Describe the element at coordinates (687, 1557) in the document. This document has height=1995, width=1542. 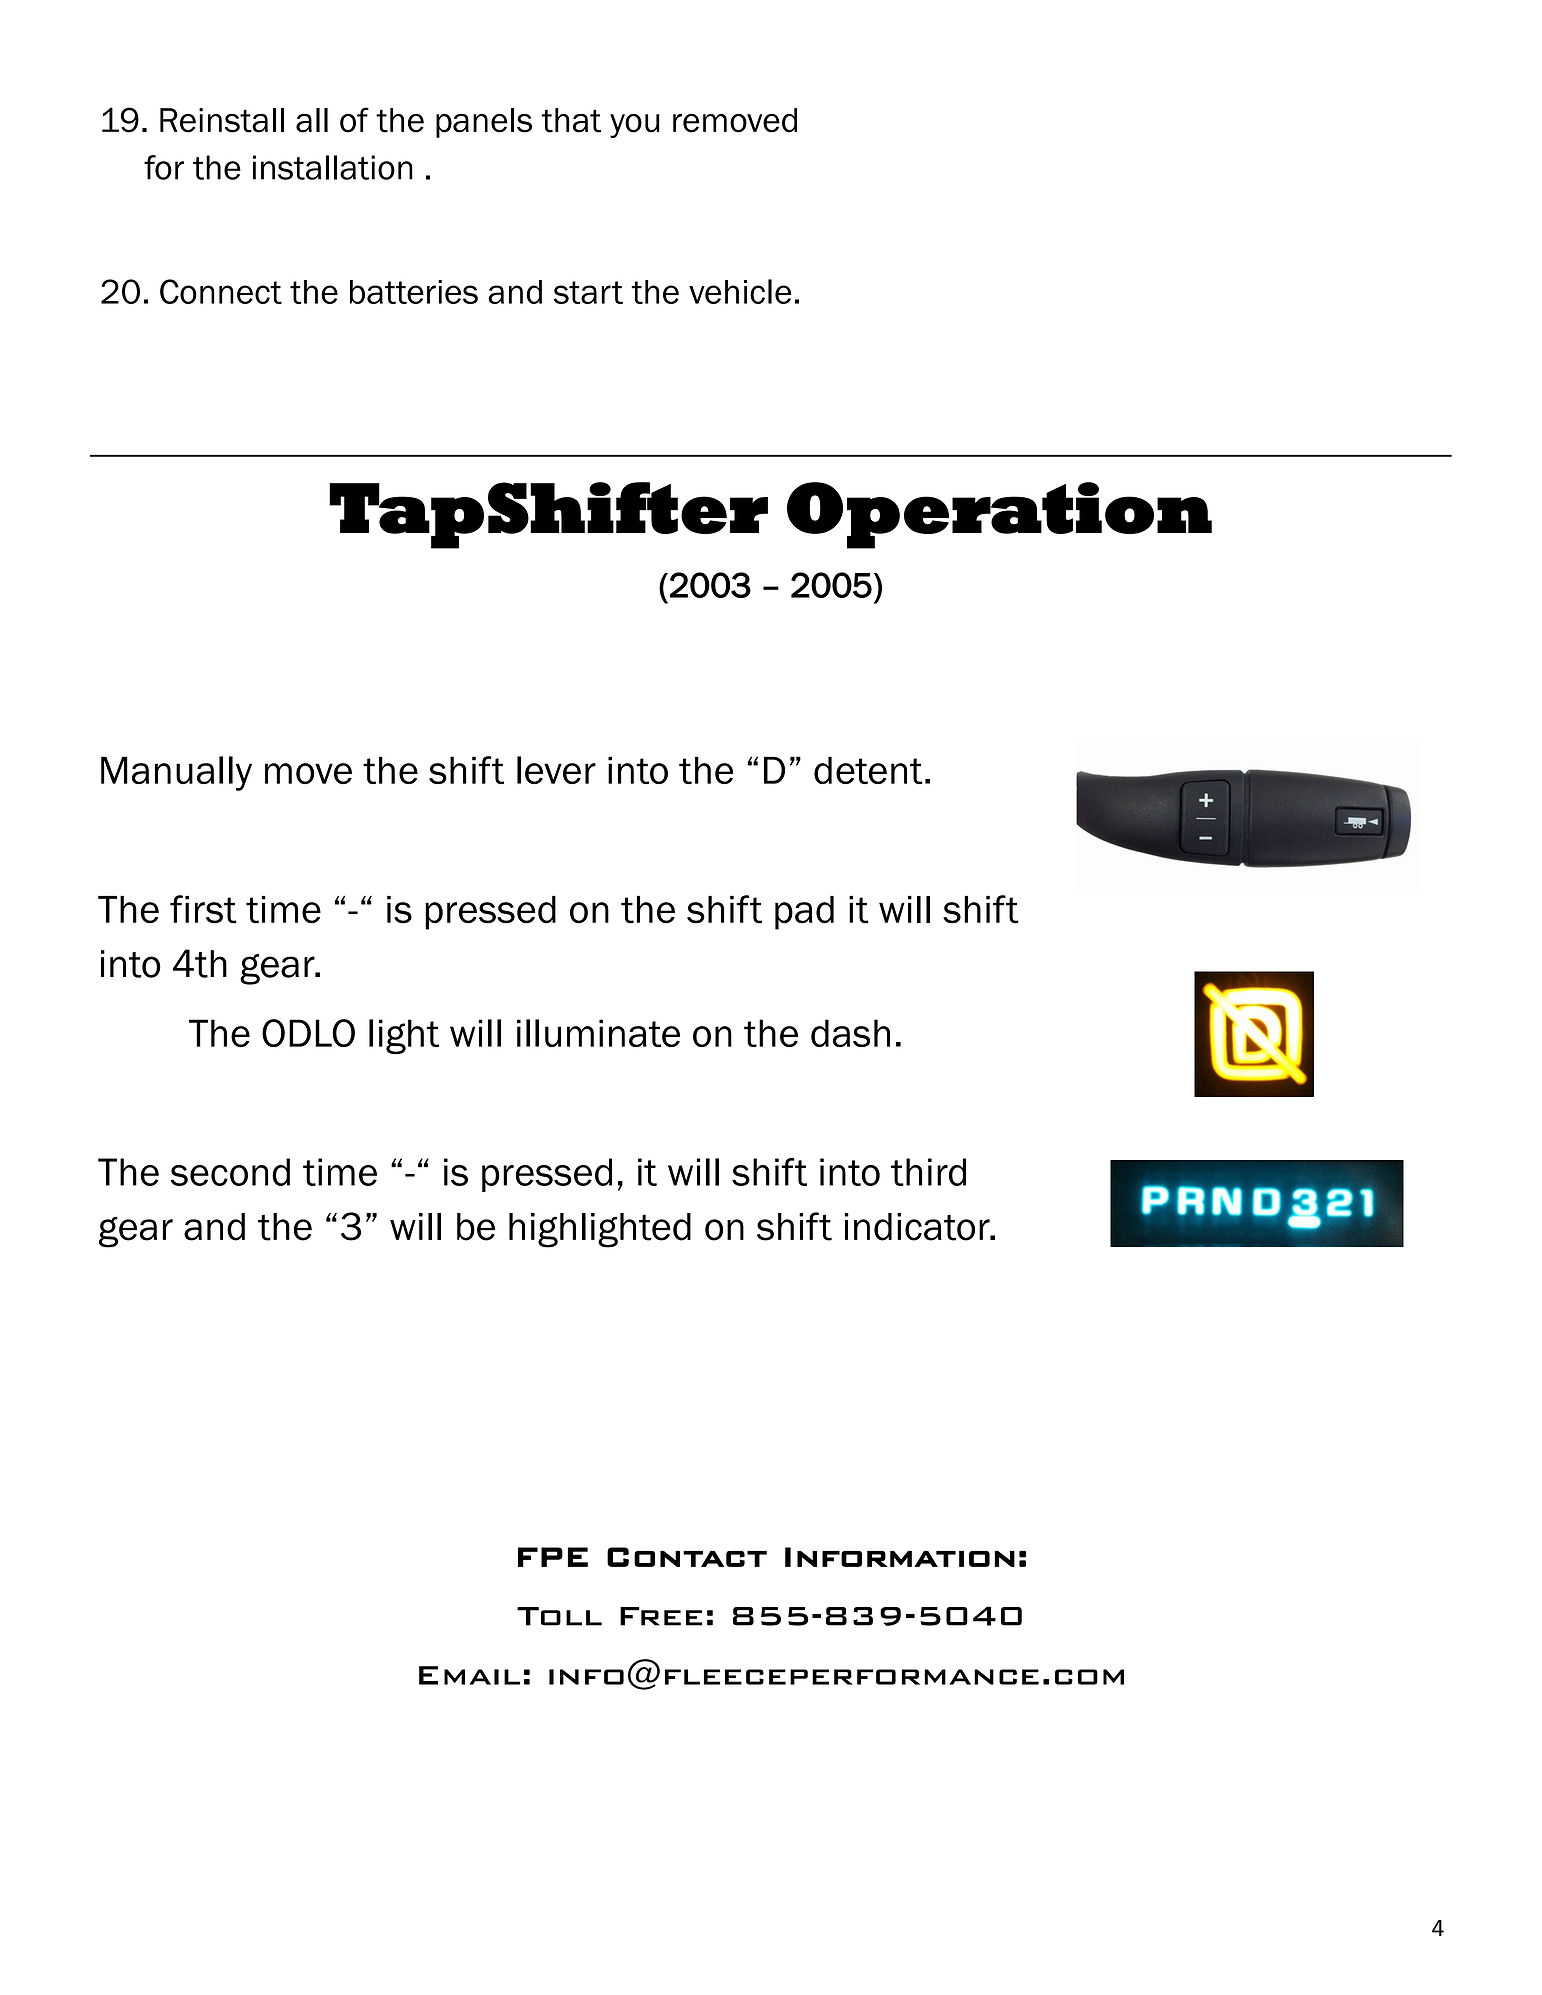
I see `Contact` at that location.
